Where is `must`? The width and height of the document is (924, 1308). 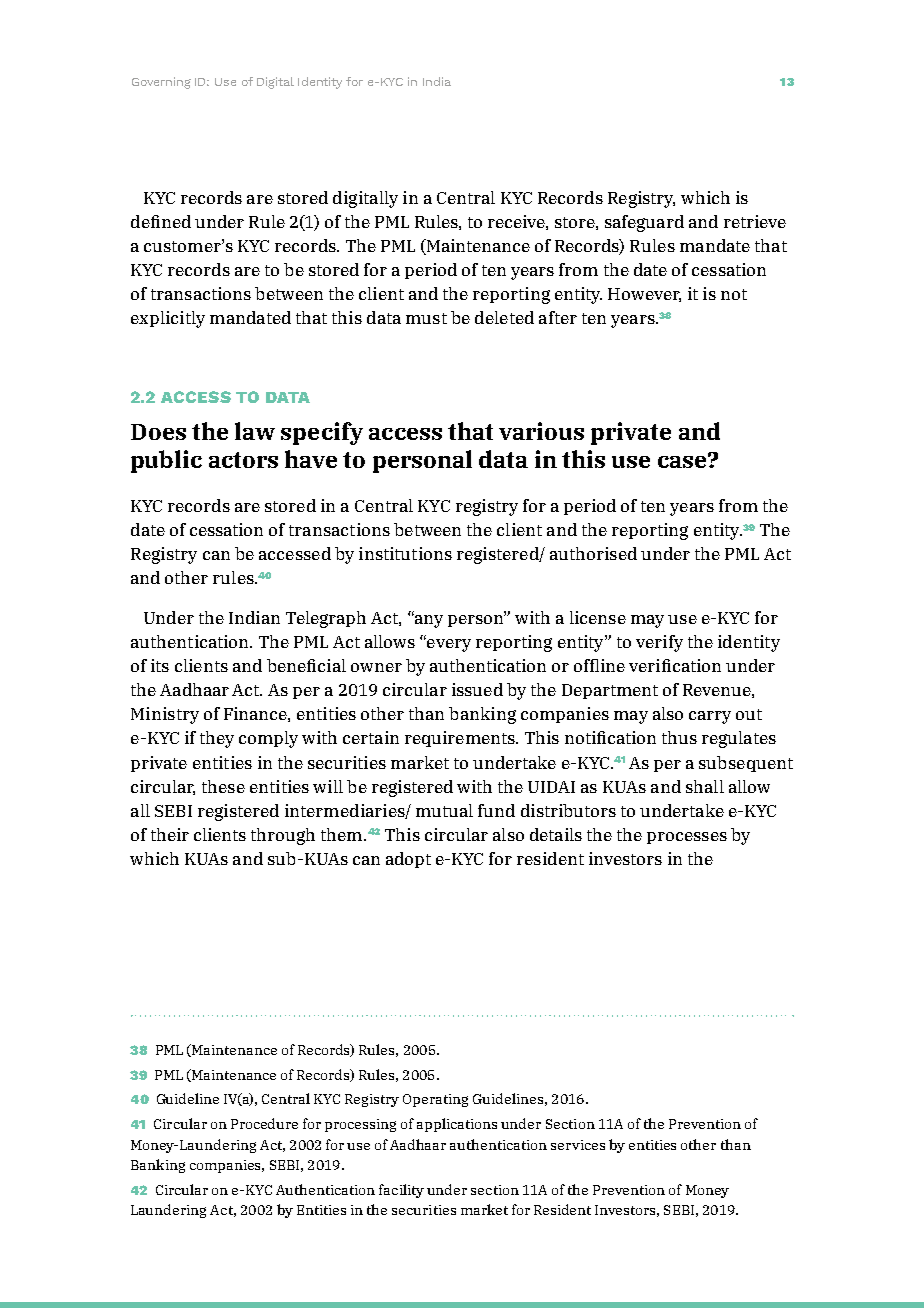 must is located at coordinates (426, 318).
